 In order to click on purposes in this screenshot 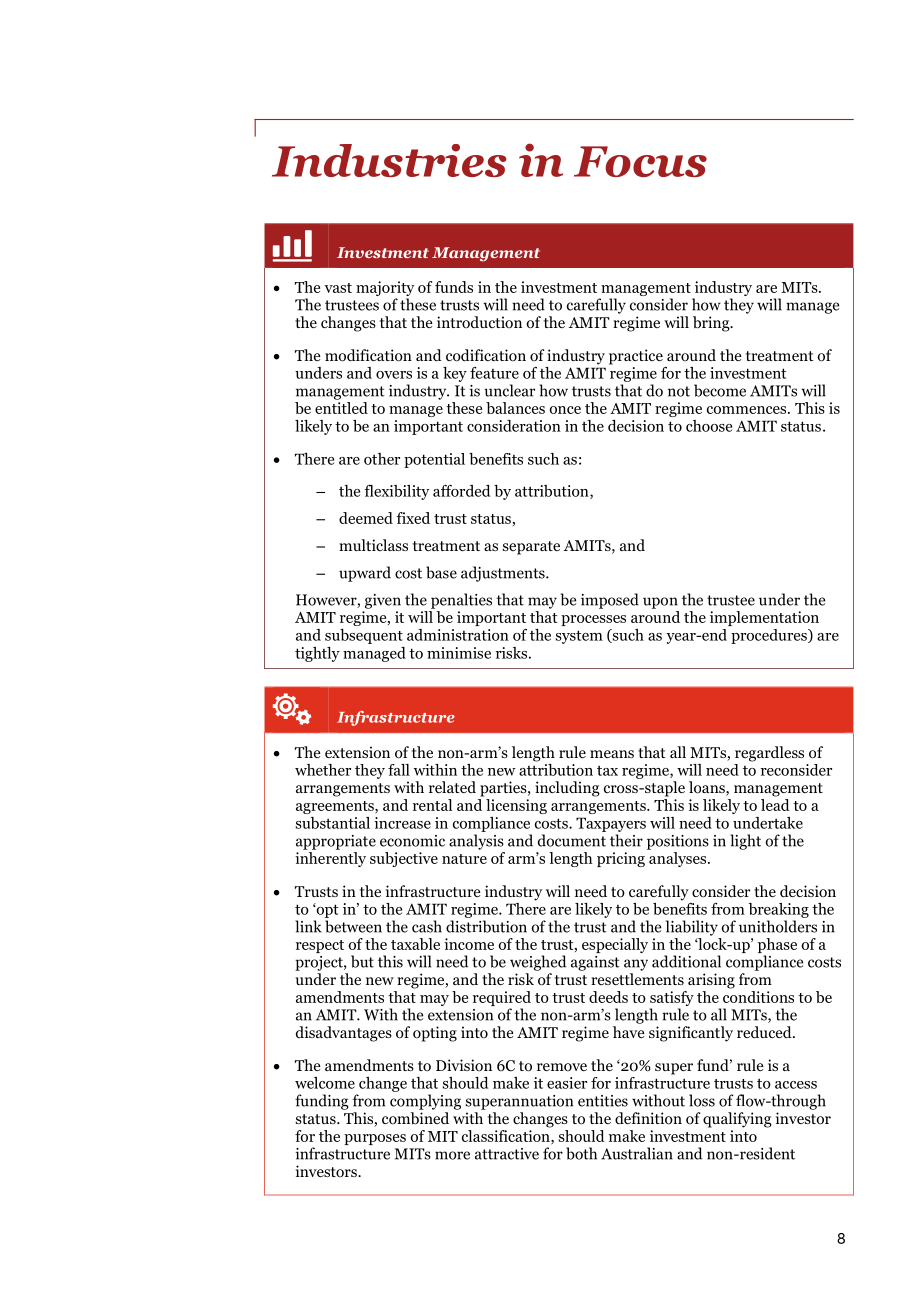, I will do `click(375, 1139)`.
